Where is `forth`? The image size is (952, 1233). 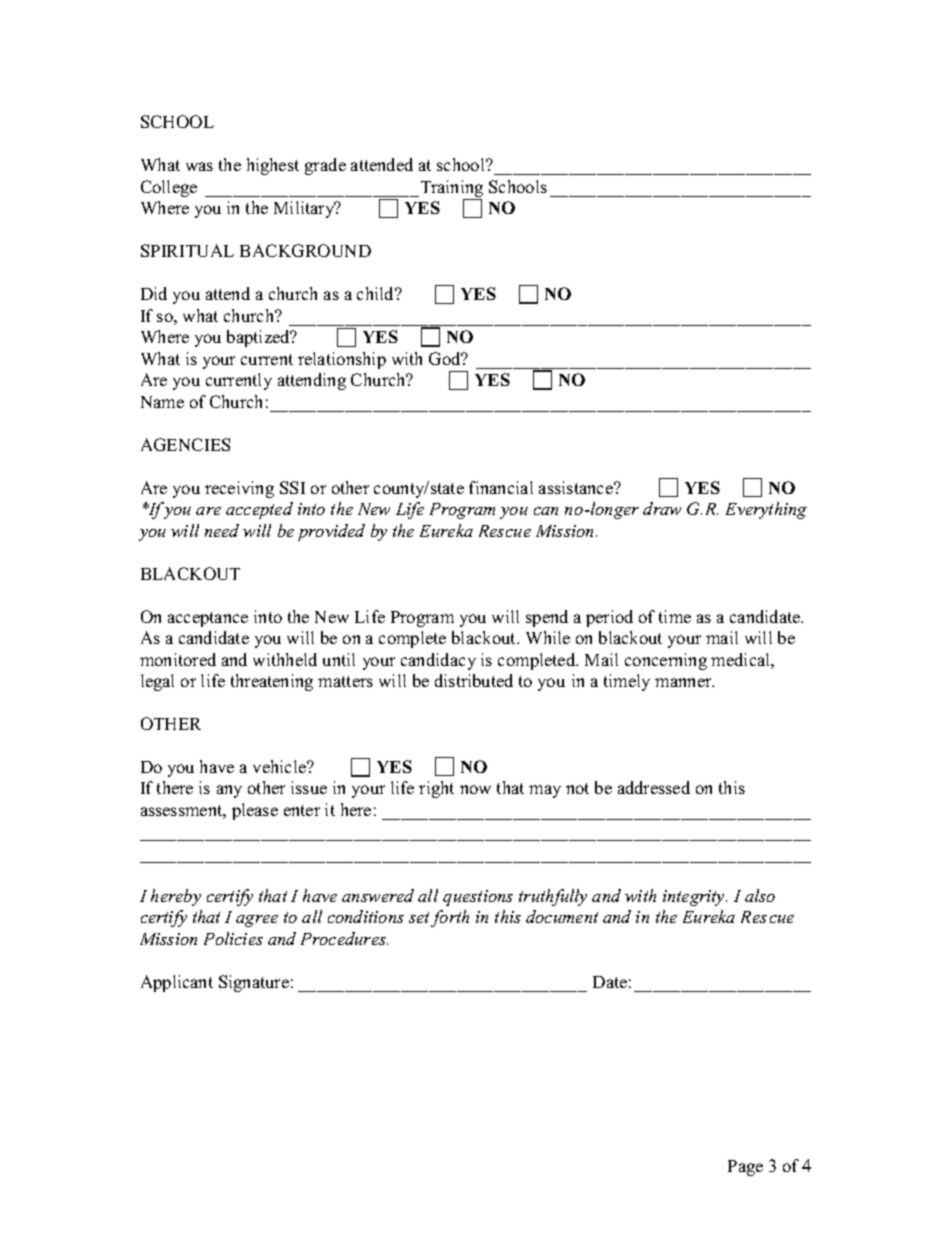 forth is located at coordinates (450, 918).
